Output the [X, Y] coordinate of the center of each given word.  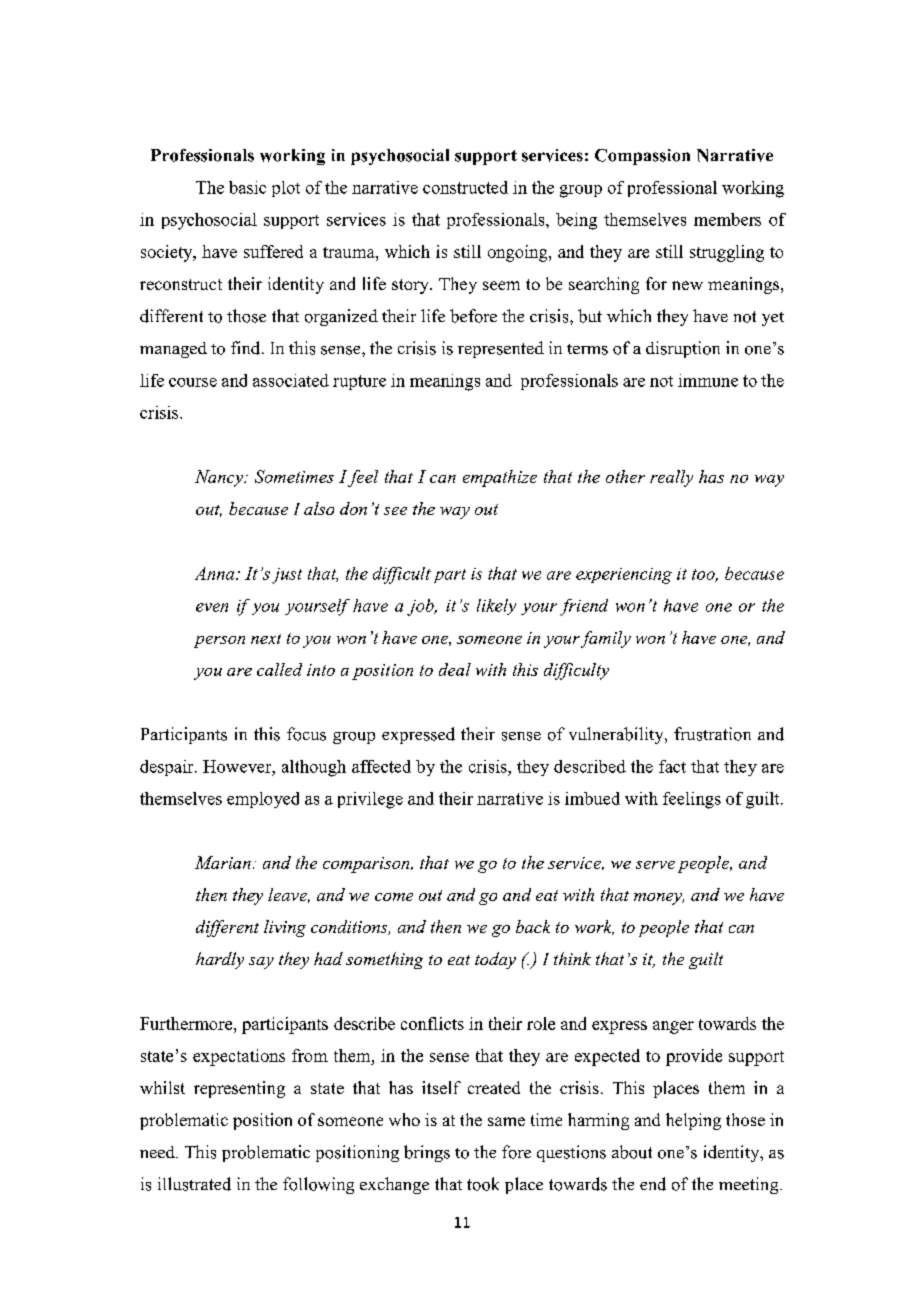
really [671, 478]
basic [247, 187]
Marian [223, 862]
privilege [370, 800]
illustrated [194, 1184]
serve [655, 865]
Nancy [220, 478]
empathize [500, 478]
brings [427, 1153]
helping [693, 1121]
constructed [465, 187]
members [727, 219]
